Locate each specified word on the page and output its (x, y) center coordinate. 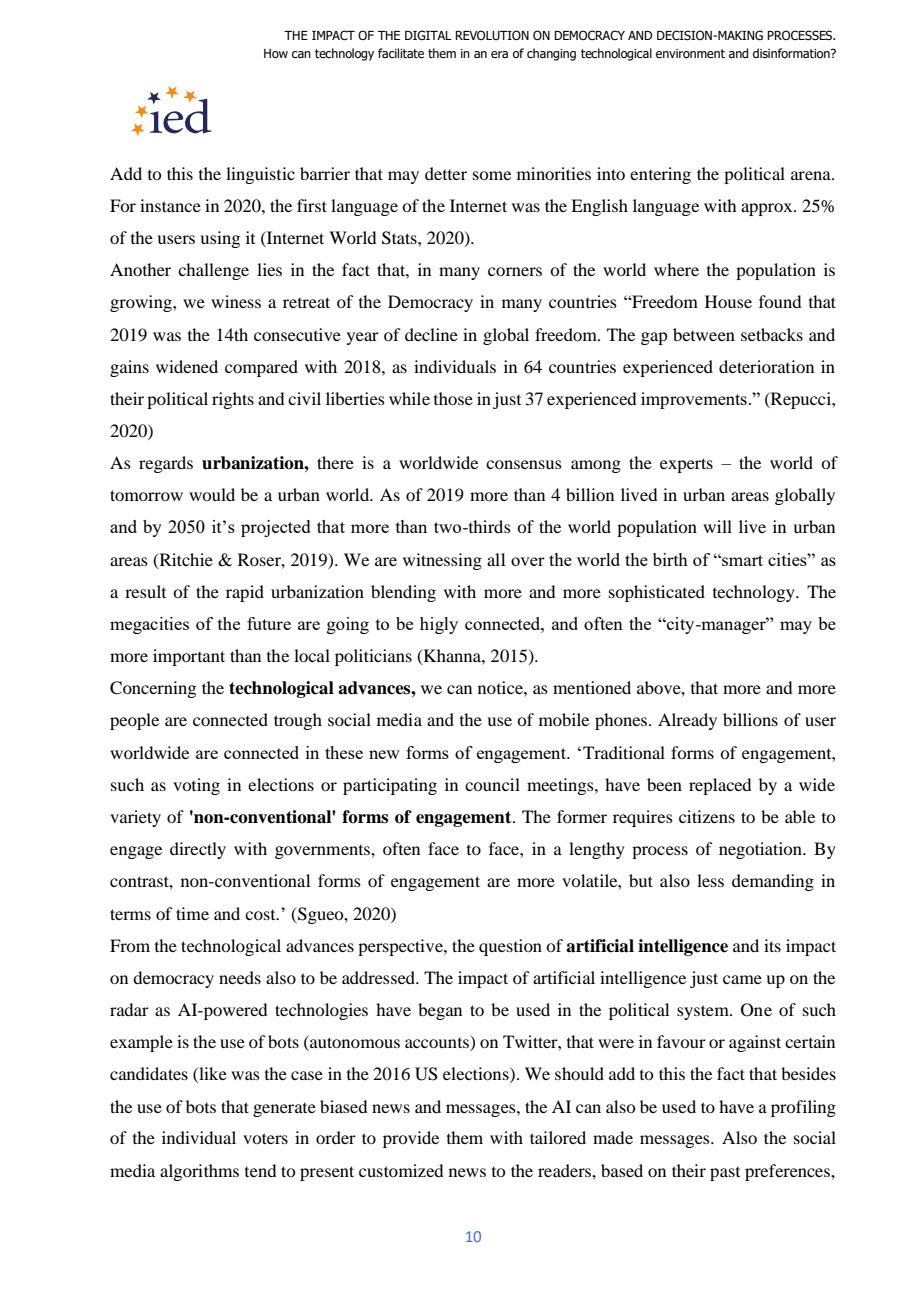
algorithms (199, 1172)
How (276, 53)
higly (439, 625)
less (710, 880)
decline (431, 334)
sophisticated (657, 593)
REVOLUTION (492, 35)
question (510, 947)
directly (198, 850)
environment (690, 53)
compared (261, 368)
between (704, 334)
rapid (245, 593)
